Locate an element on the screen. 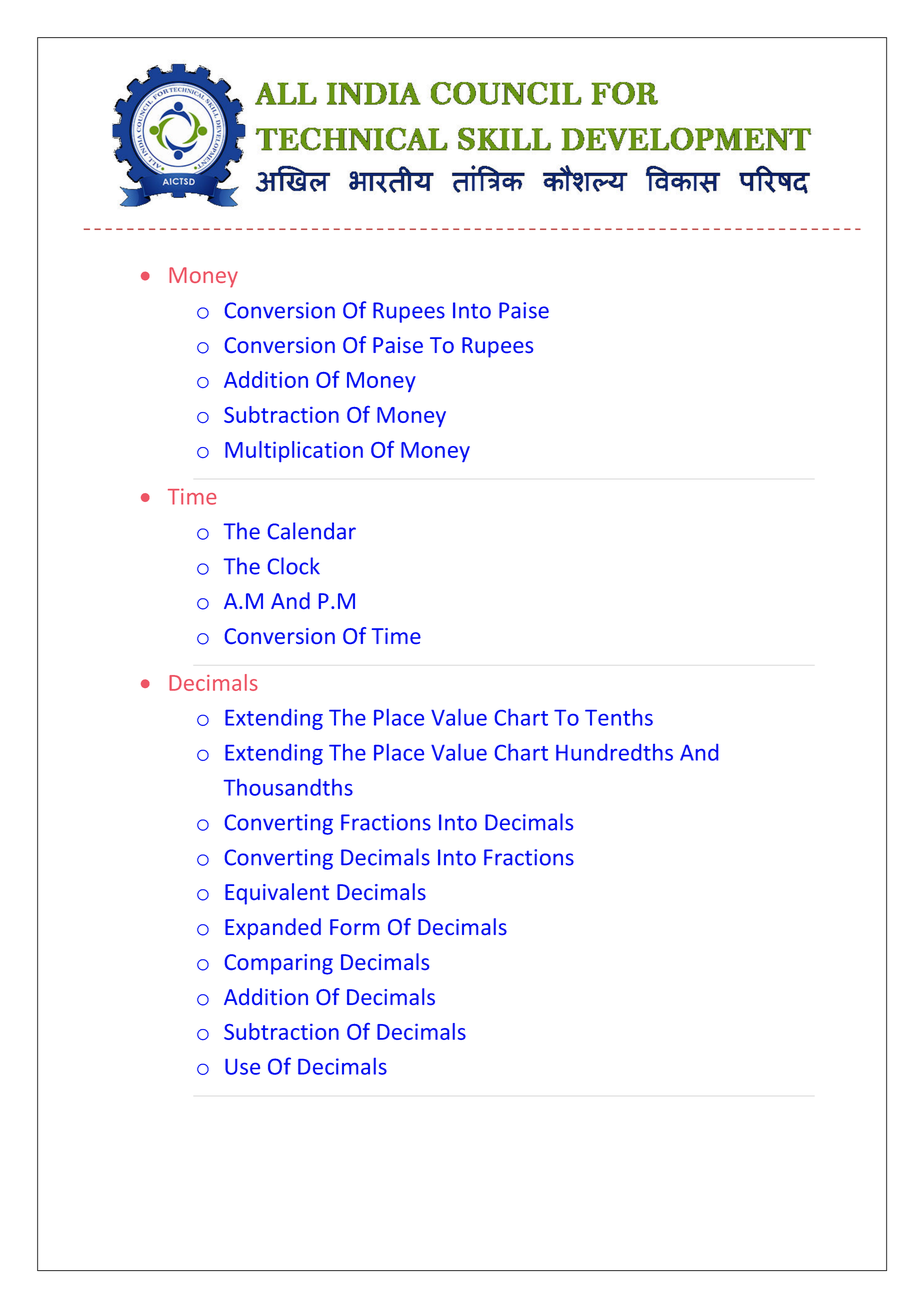 The width and height of the screenshot is (924, 1308). Form is located at coordinates (354, 927).
